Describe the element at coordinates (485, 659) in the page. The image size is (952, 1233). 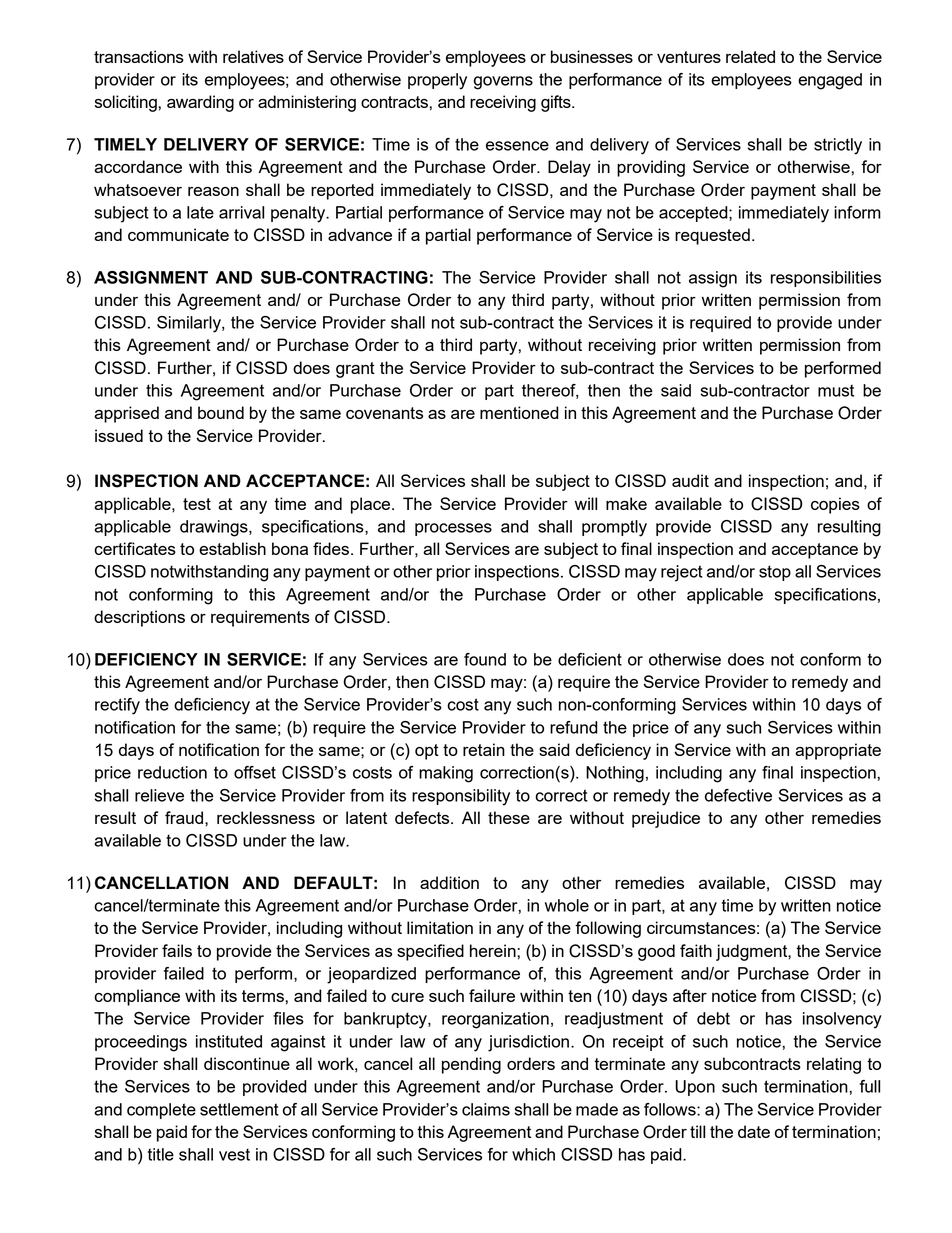
I see `found` at that location.
